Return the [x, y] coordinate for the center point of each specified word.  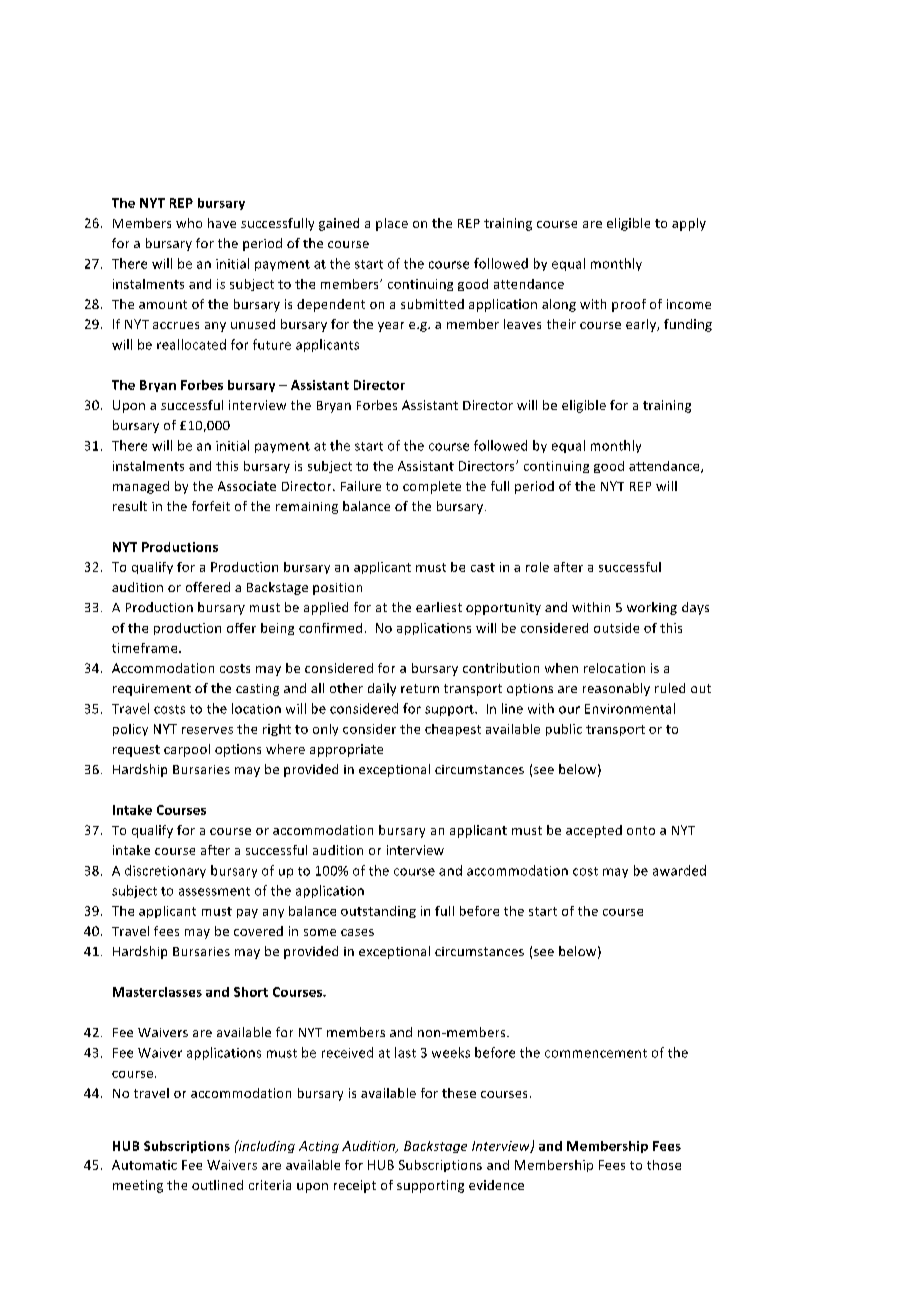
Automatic [144, 1165]
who [189, 223]
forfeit [211, 506]
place [392, 224]
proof [629, 305]
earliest [439, 607]
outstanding [378, 912]
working [652, 608]
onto [641, 830]
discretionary [165, 871]
